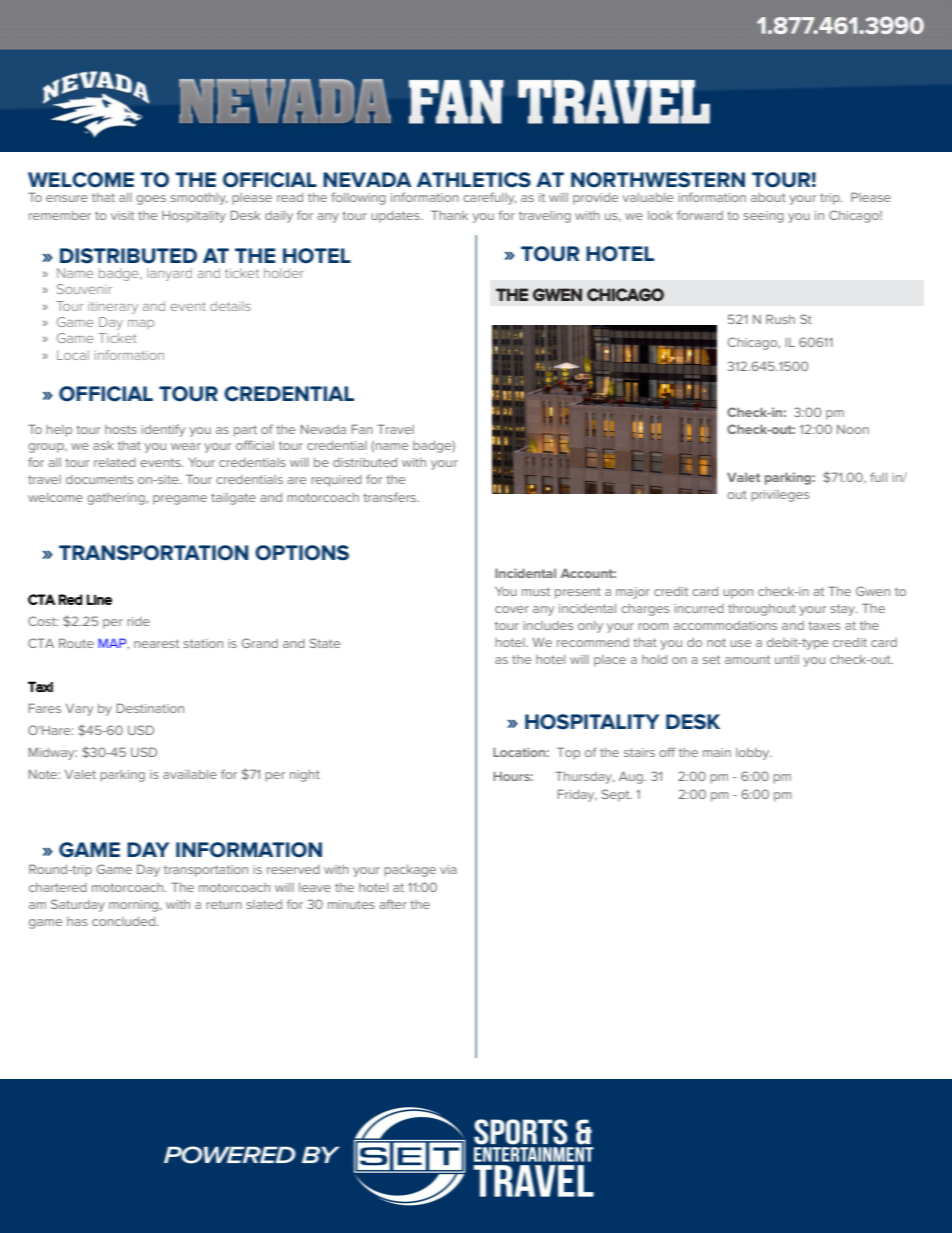 The height and width of the screenshot is (1233, 952). I want to click on Local, so click(73, 355).
